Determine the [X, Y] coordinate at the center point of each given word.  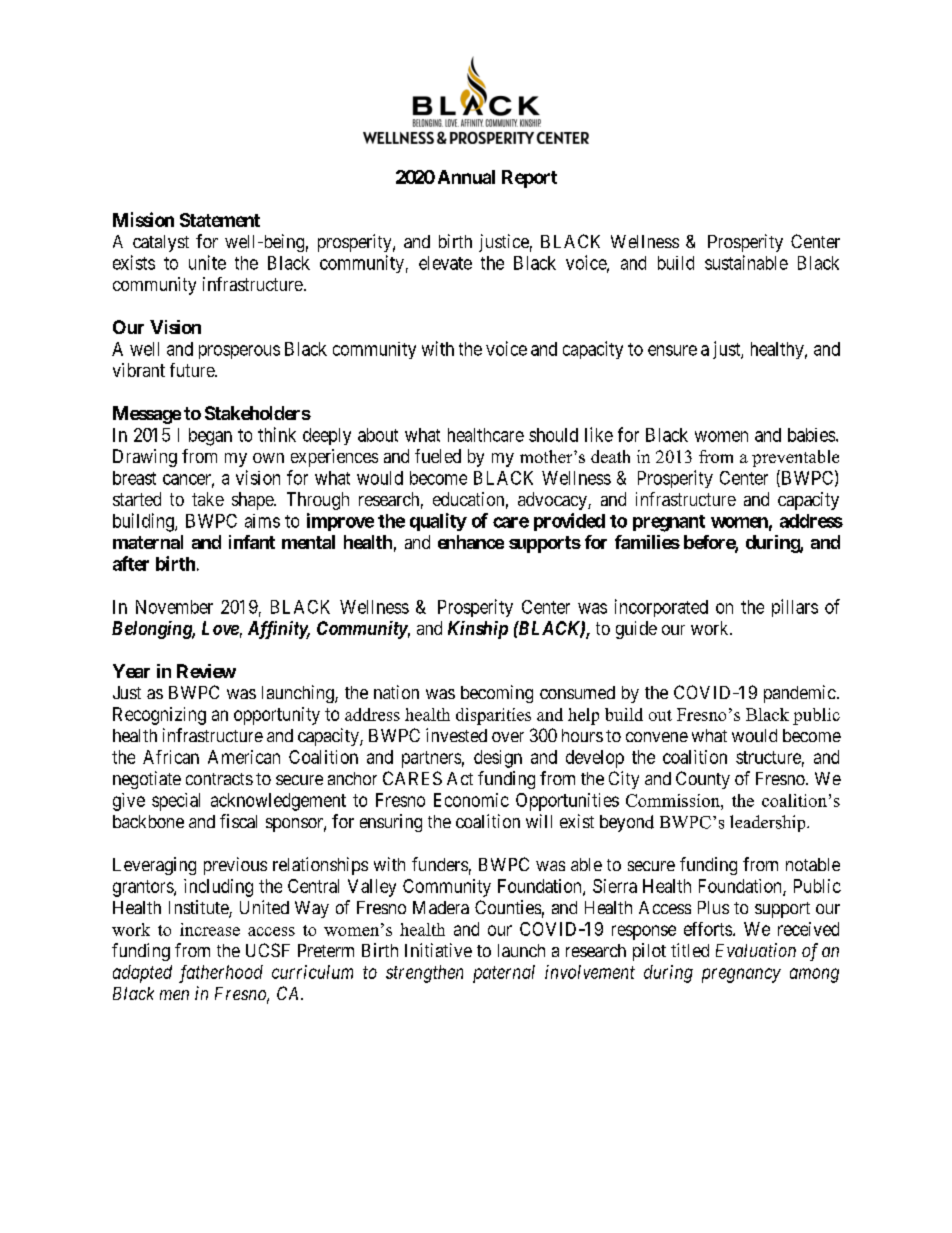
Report [529, 179]
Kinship [478, 630]
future [193, 370]
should [553, 435]
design [498, 759]
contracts [219, 779]
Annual [466, 177]
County [703, 780]
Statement [220, 220]
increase [210, 929]
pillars [795, 608]
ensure [672, 350]
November [174, 607]
